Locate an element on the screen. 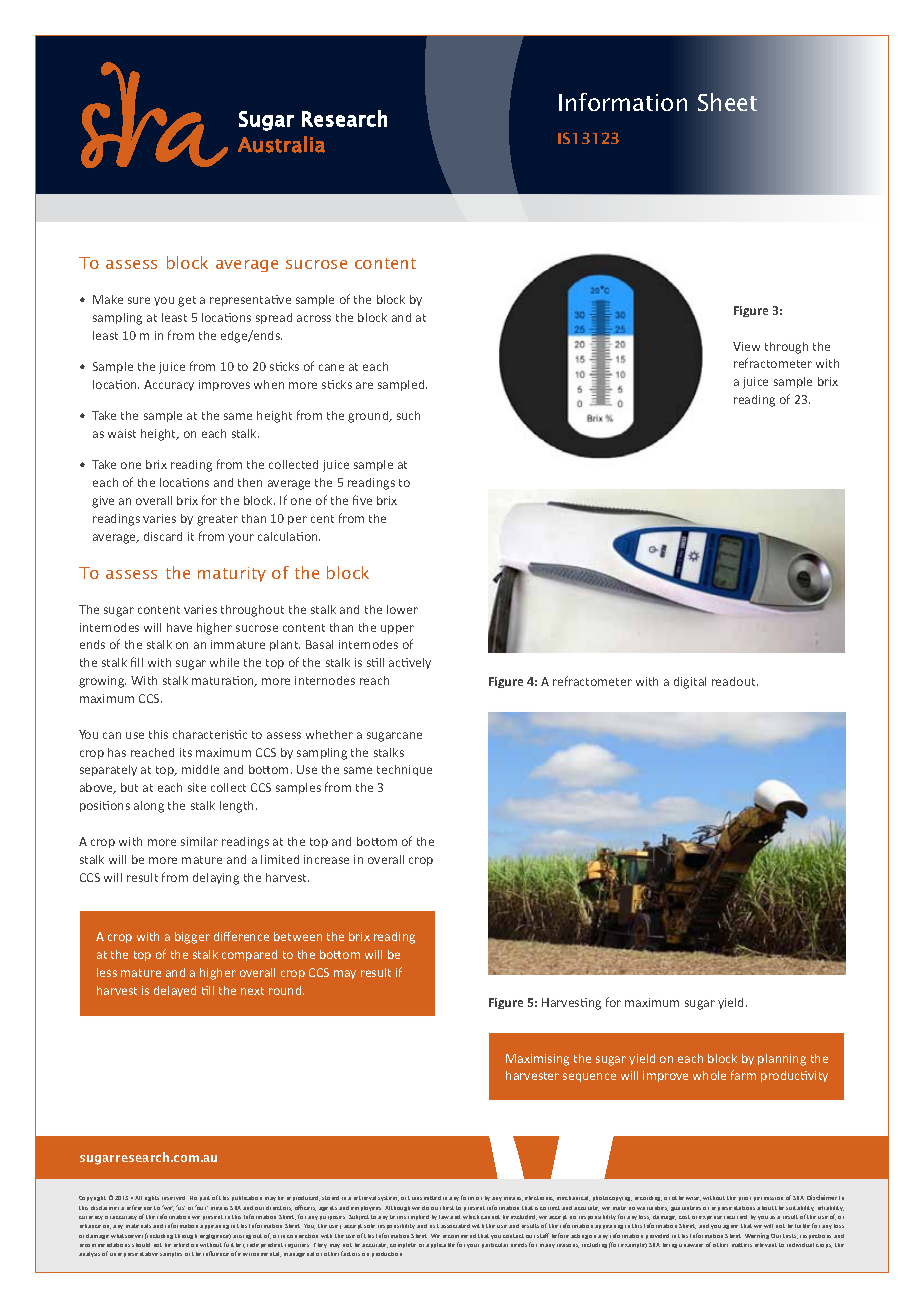 The height and width of the screenshot is (1308, 924). get is located at coordinates (187, 301).
